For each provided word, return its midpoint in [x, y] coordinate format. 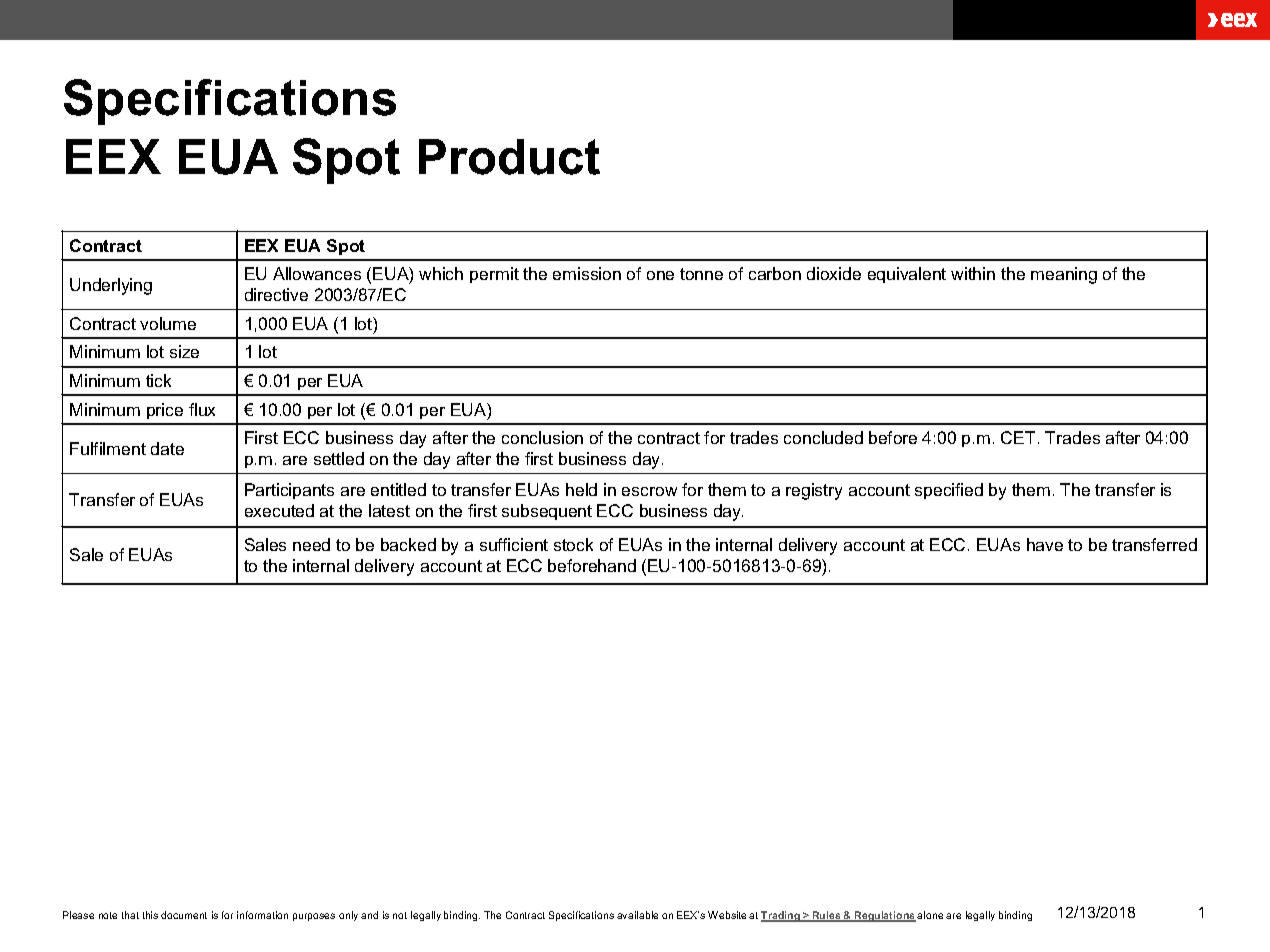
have [1045, 544]
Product [509, 157]
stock [573, 544]
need [311, 544]
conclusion [542, 437]
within [973, 273]
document [184, 915]
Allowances [317, 273]
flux [202, 409]
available [637, 915]
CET [1018, 437]
